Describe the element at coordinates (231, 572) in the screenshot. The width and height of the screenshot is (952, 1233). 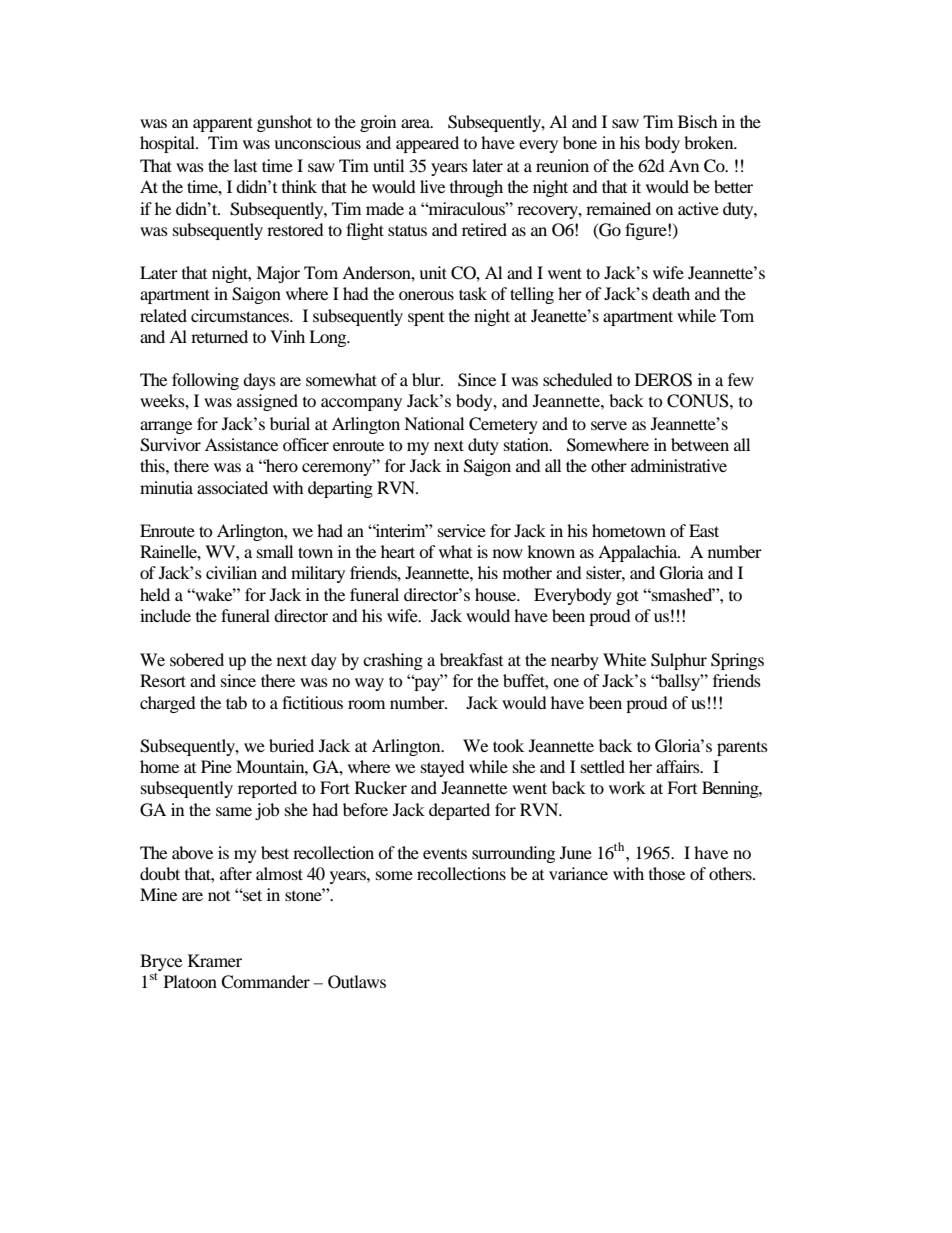
I see `civilian` at that location.
